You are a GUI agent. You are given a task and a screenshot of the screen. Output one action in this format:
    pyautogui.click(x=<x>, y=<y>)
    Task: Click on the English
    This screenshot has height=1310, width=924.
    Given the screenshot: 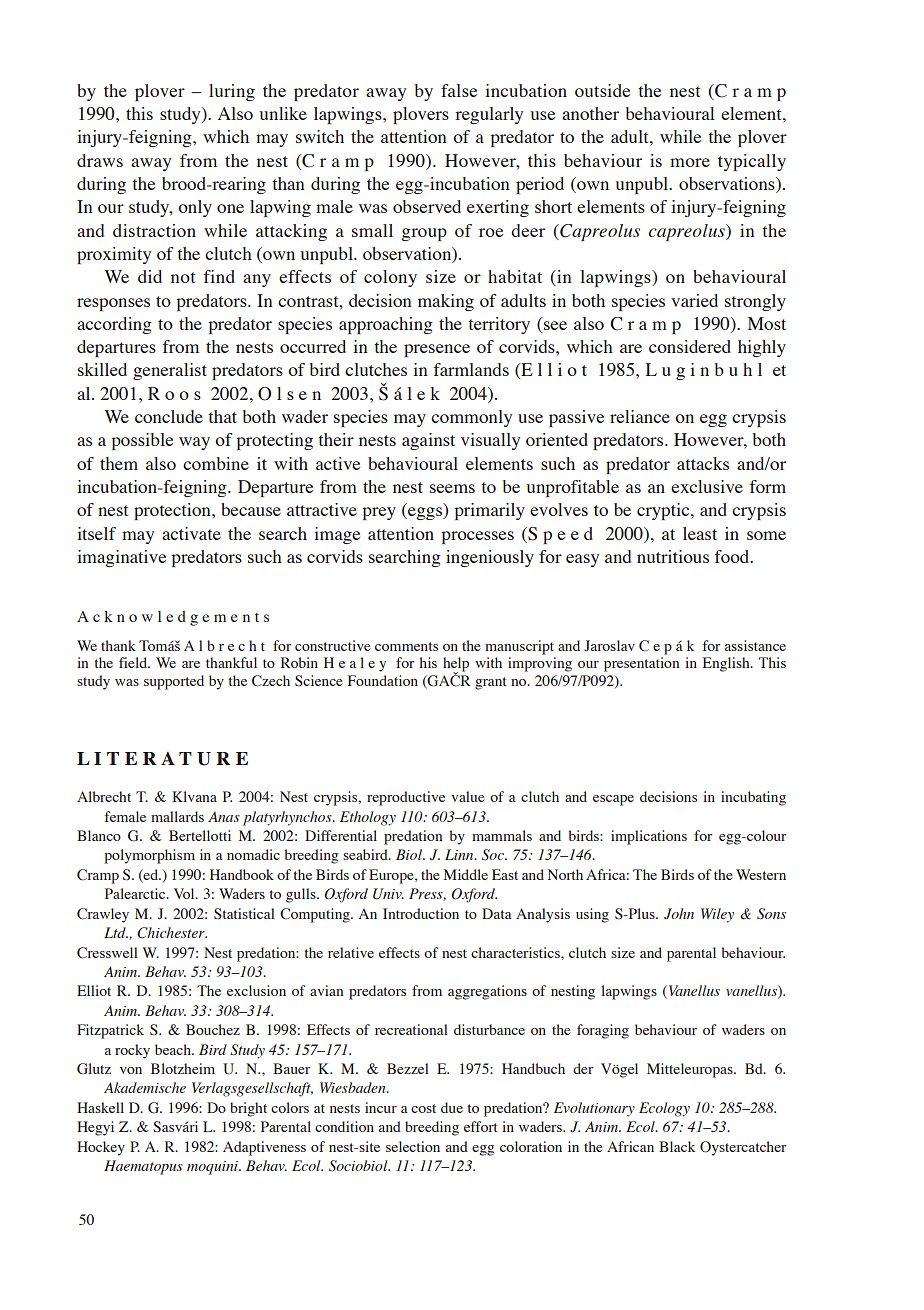 What is the action you would take?
    pyautogui.click(x=727, y=664)
